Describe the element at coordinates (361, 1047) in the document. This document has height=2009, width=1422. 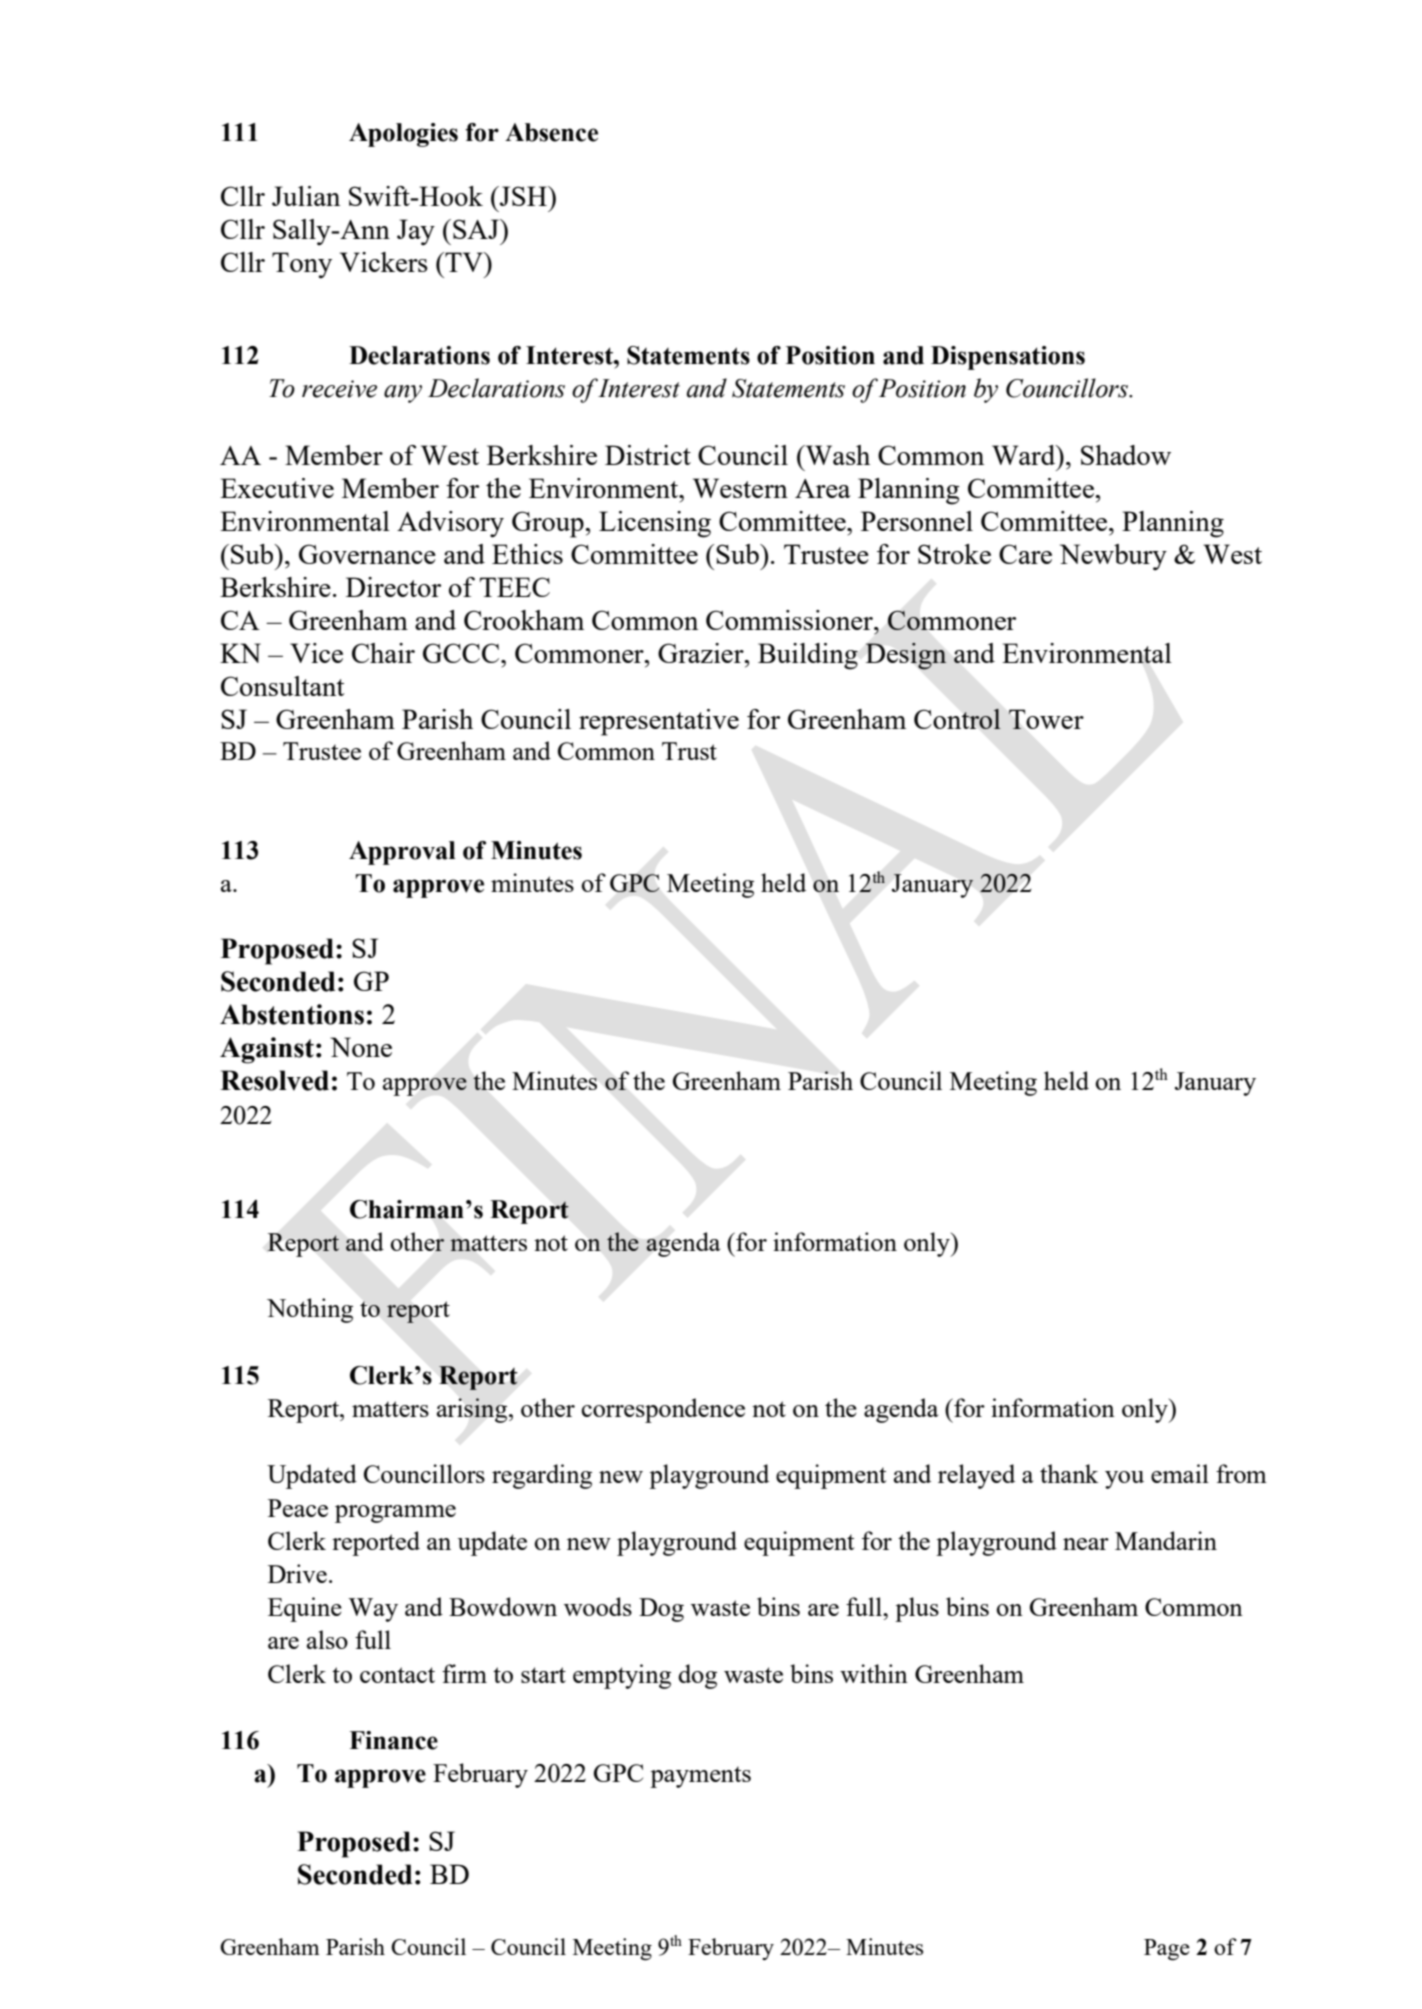
I see `None` at that location.
